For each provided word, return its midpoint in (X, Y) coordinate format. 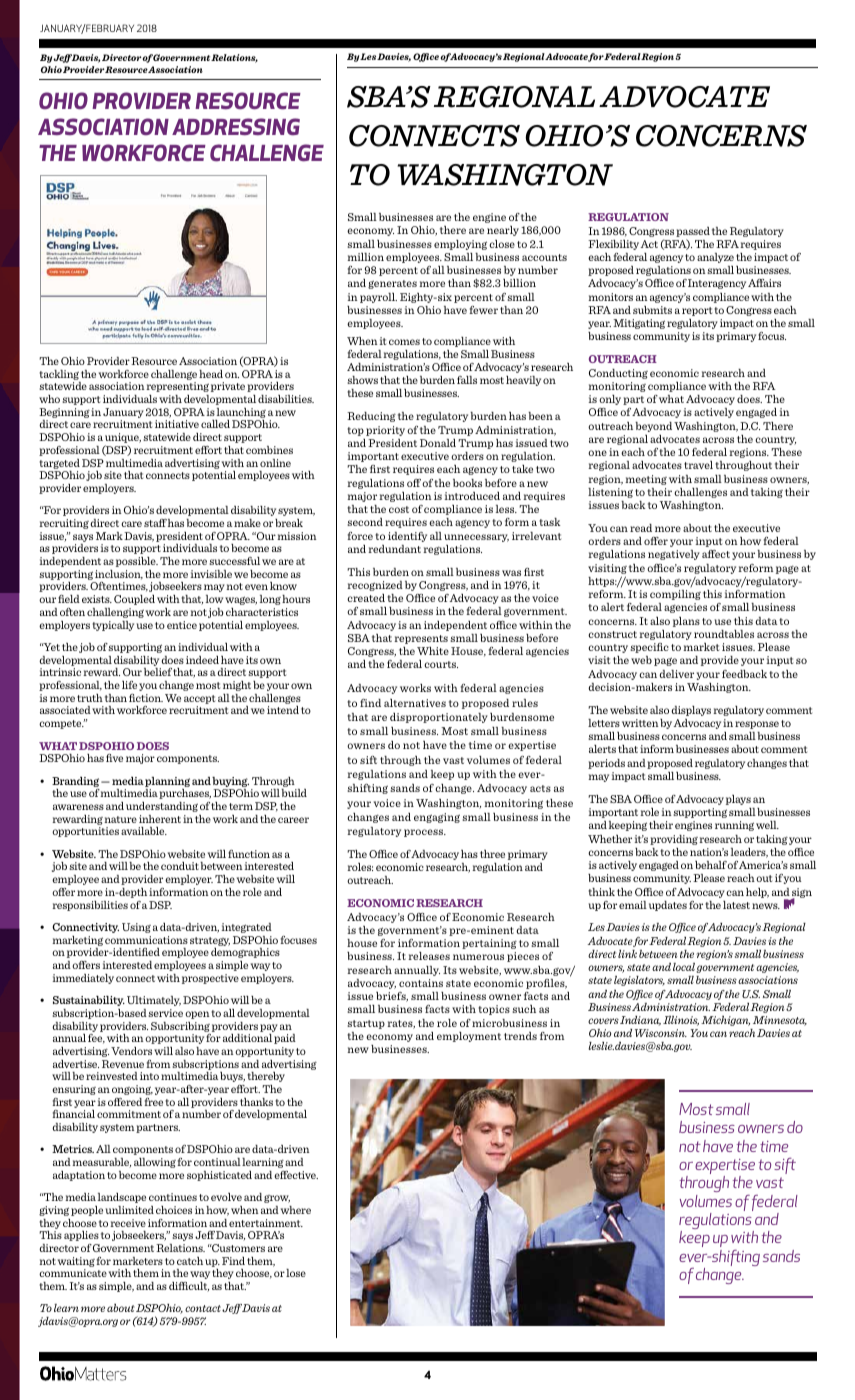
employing (460, 245)
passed (693, 232)
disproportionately (439, 718)
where (296, 1210)
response (757, 725)
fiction (146, 698)
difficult (189, 1287)
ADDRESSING (236, 126)
